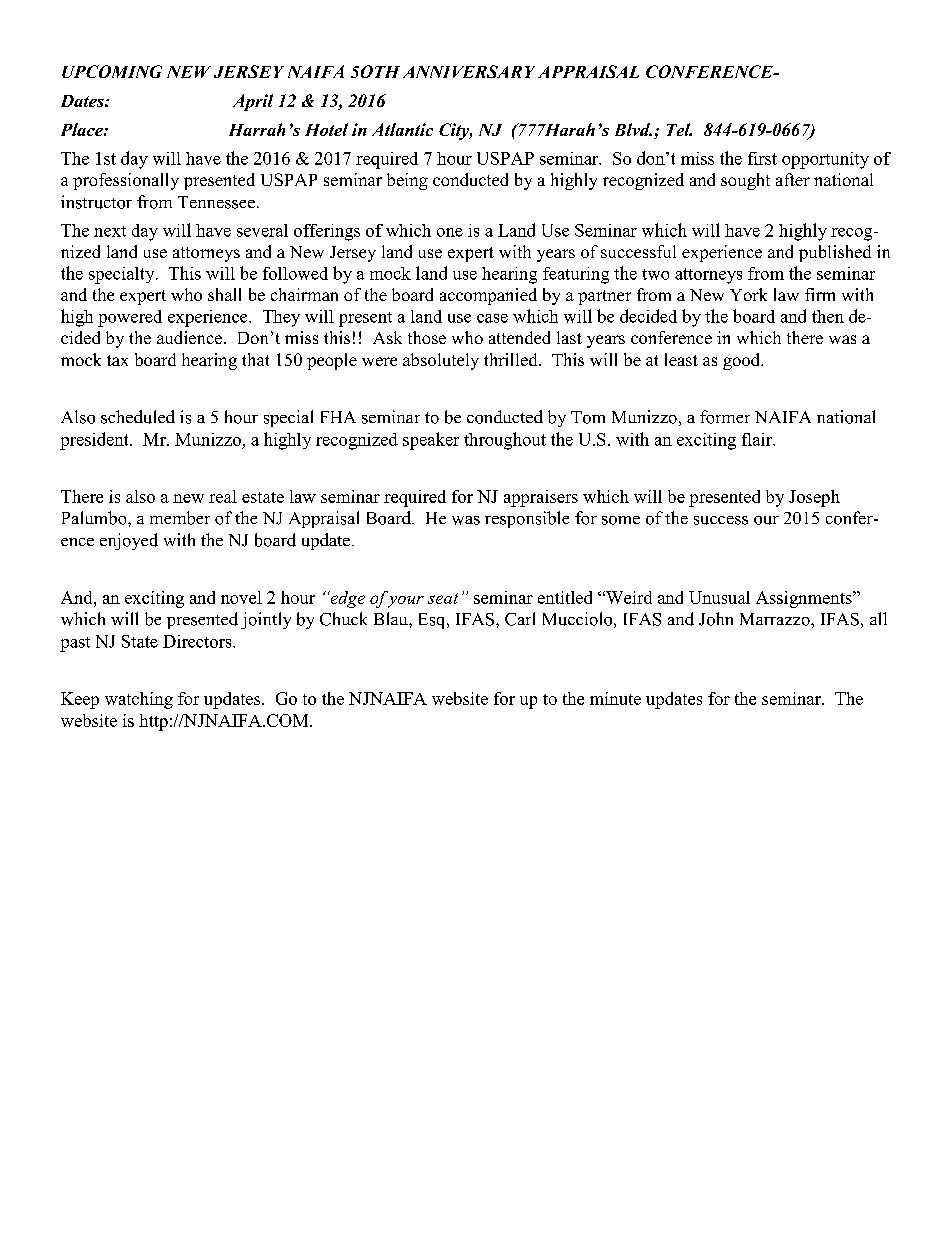 The width and height of the image is (952, 1233). Describe the element at coordinates (633, 129) in the image. I see `Blvd` at that location.
